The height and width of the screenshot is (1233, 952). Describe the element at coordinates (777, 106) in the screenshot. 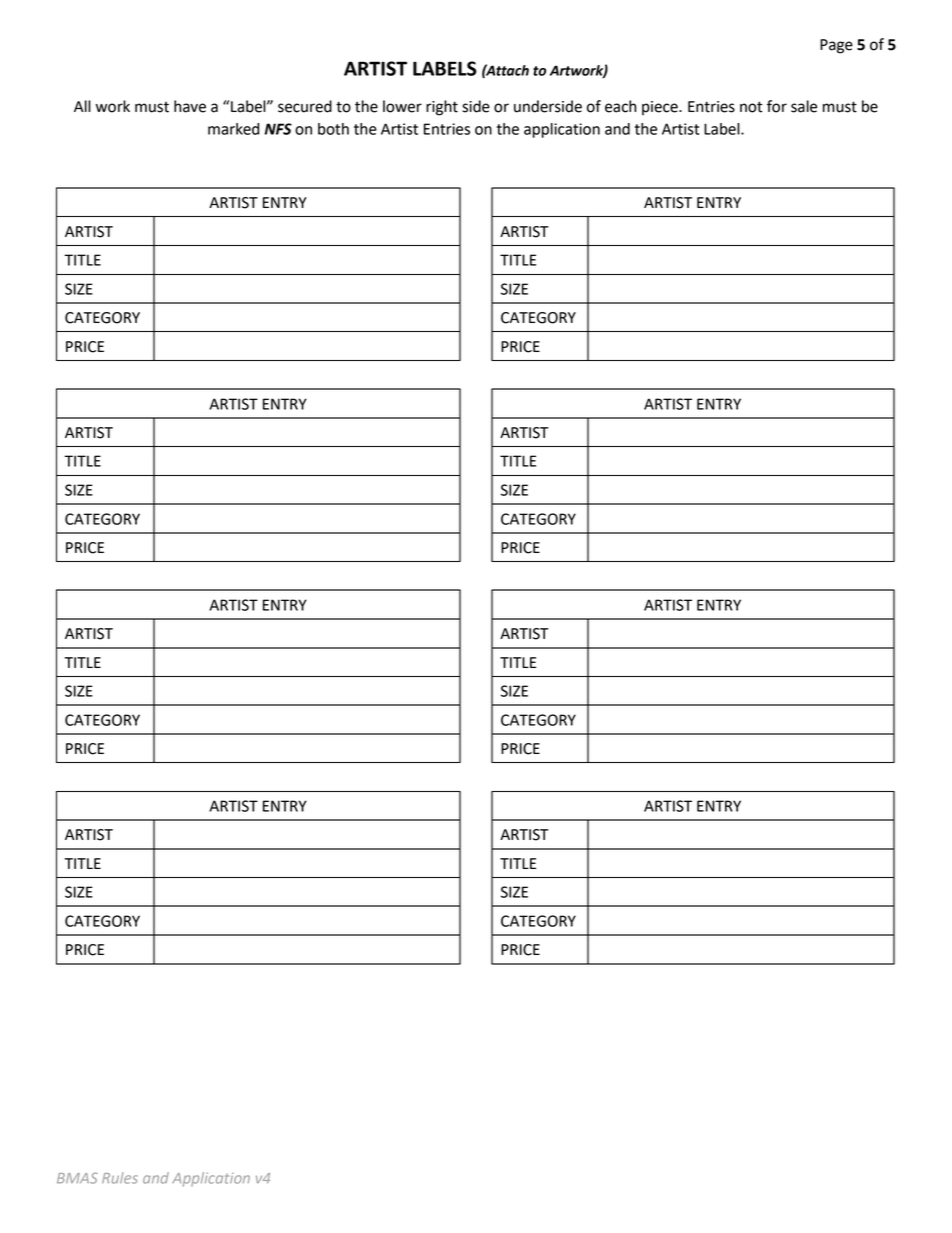

I see `for` at that location.
